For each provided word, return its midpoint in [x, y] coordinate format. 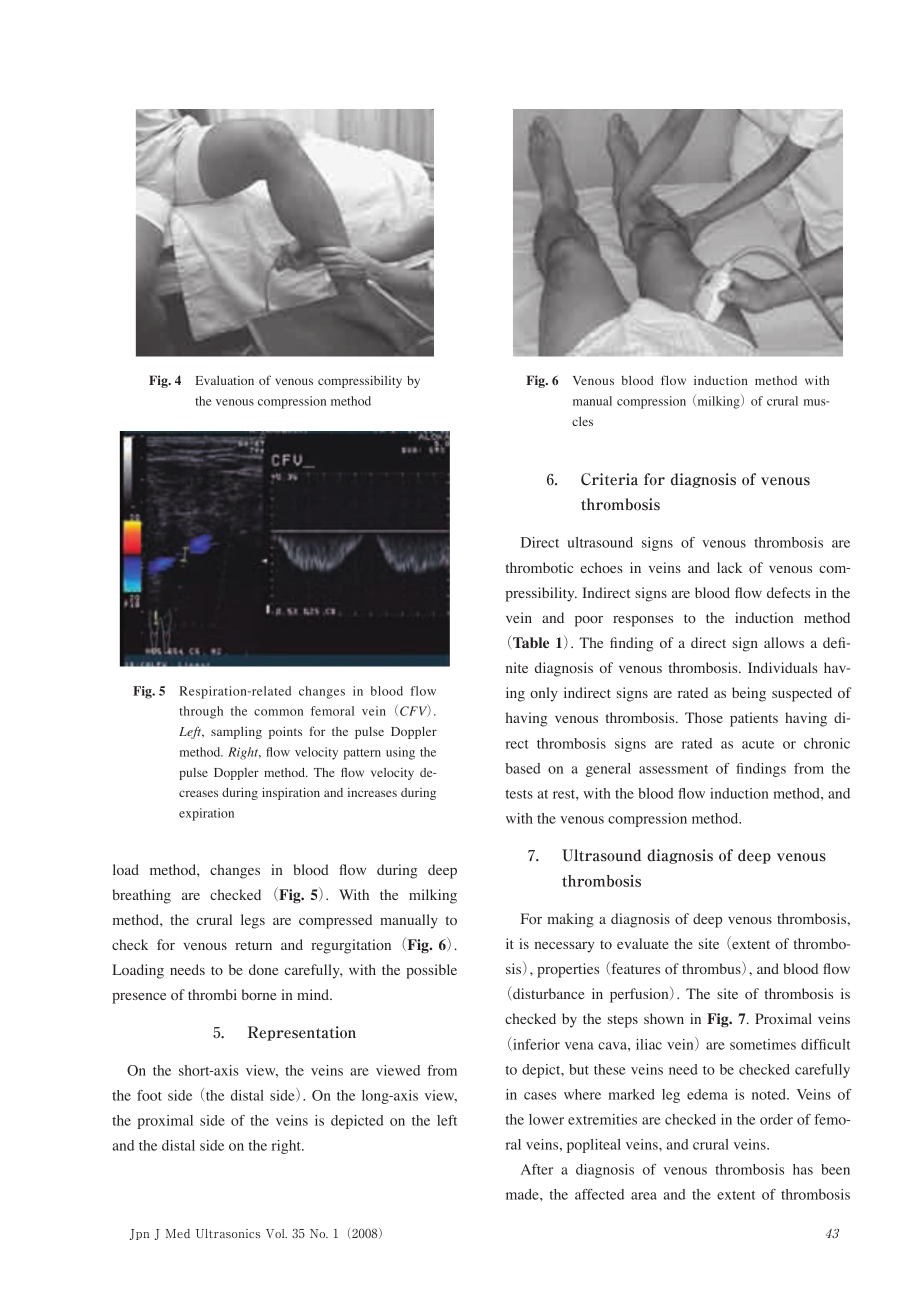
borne [259, 994]
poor [589, 621]
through [201, 712]
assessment [673, 769]
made [523, 1194]
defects [788, 592]
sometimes [763, 1044]
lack [729, 567]
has [803, 1169]
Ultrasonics [228, 1233]
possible [431, 971]
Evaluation [224, 380]
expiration [206, 814]
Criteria [609, 479]
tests [519, 794]
